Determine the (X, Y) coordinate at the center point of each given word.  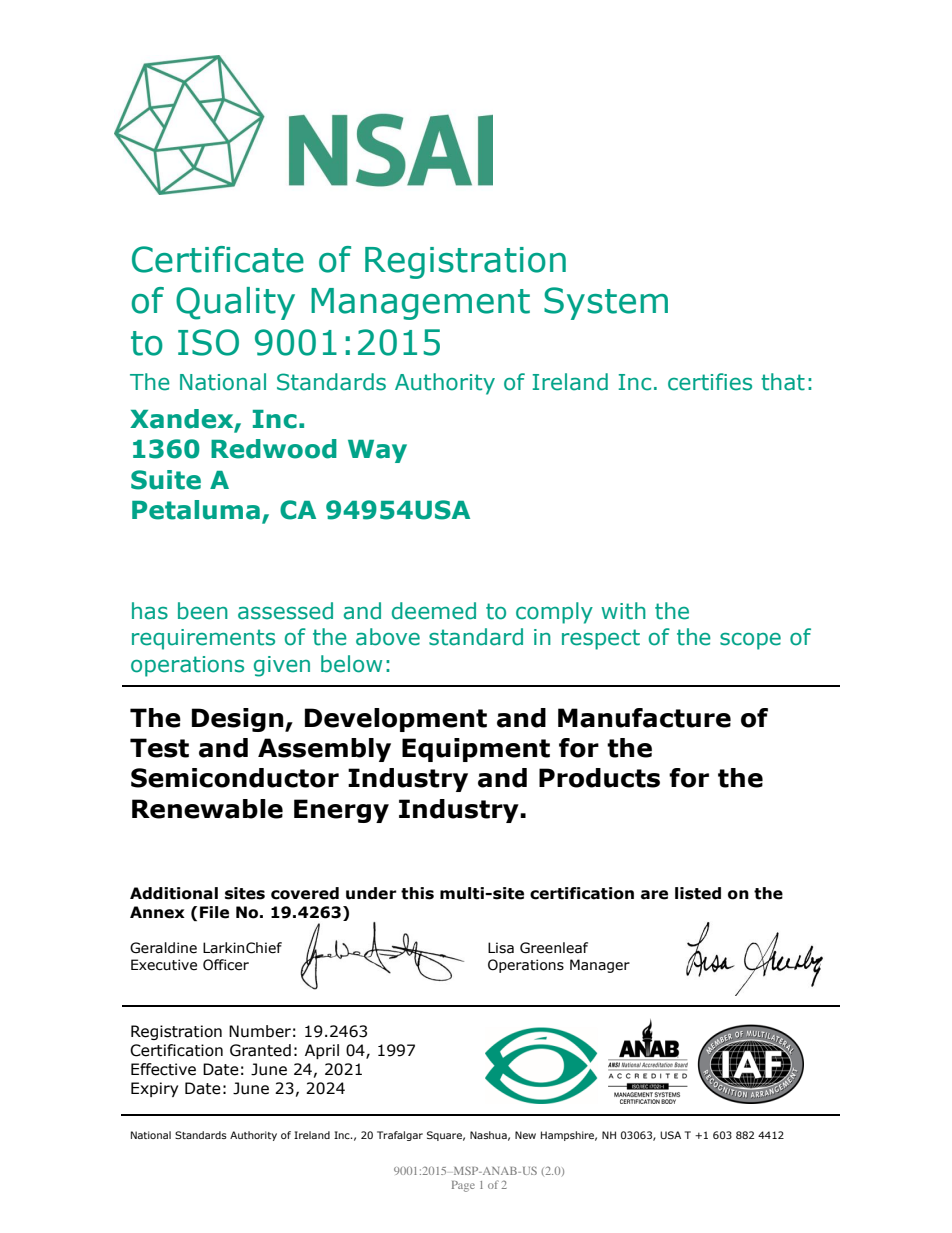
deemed (434, 611)
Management (420, 304)
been (203, 611)
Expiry (154, 1089)
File (214, 912)
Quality (235, 303)
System (606, 303)
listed (698, 893)
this (417, 893)
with (623, 611)
